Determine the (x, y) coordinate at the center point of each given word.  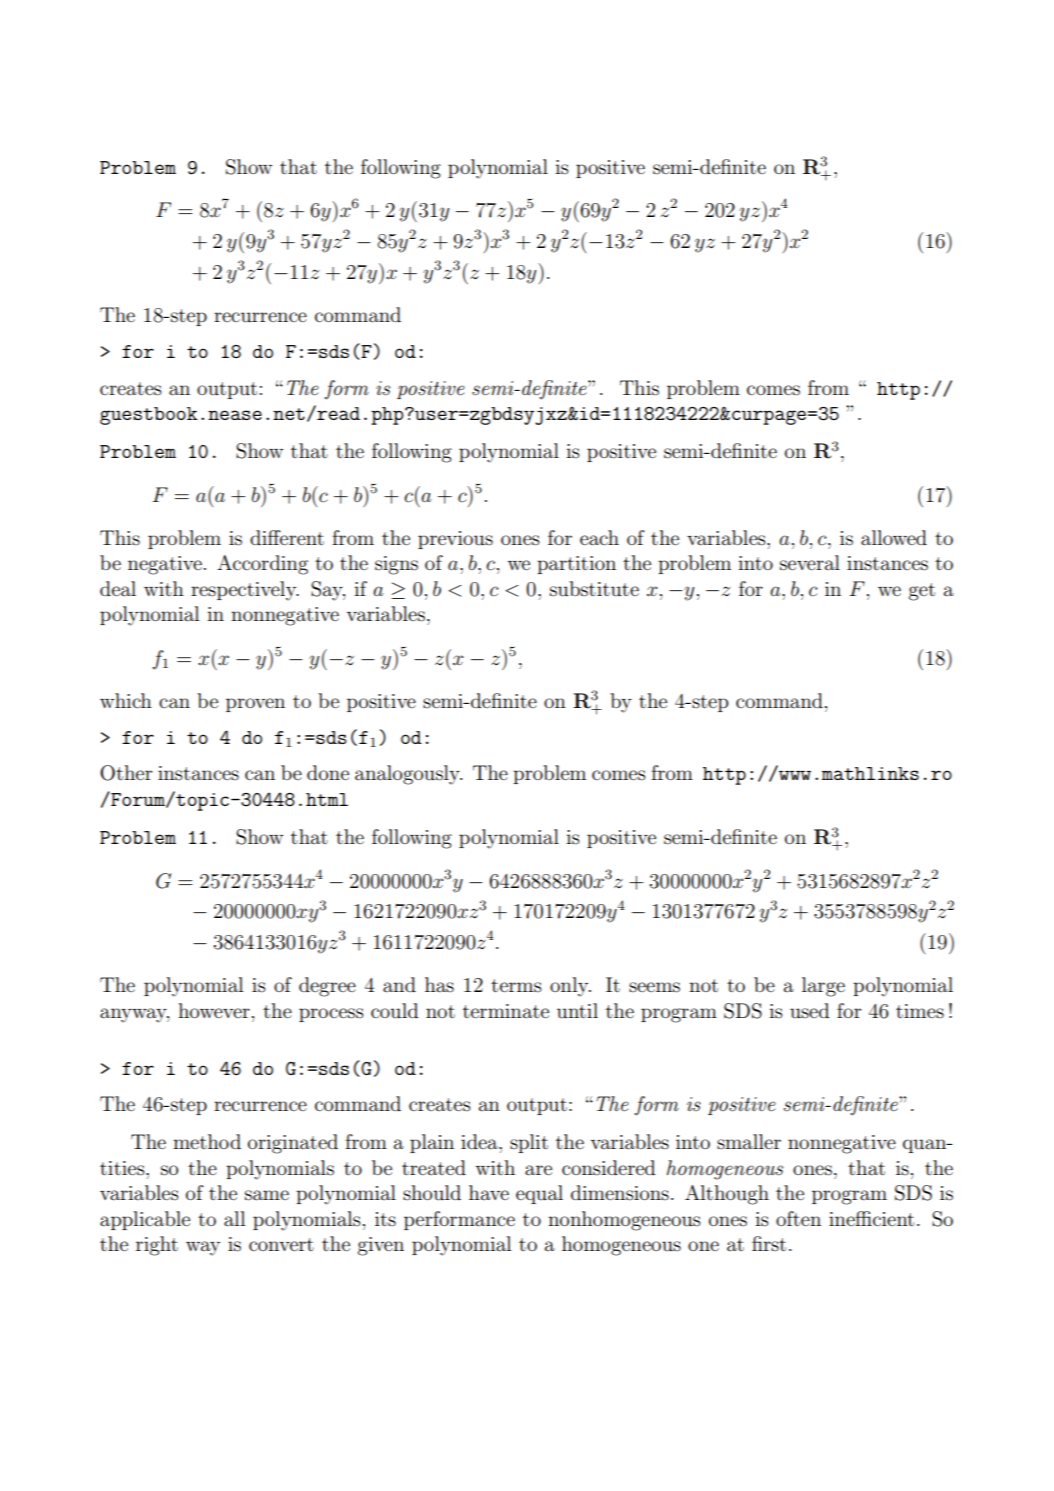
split (529, 1143)
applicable (145, 1220)
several (810, 563)
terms (516, 986)
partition (576, 565)
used (810, 1011)
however (214, 1010)
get (922, 592)
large (823, 987)
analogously (408, 775)
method (207, 1141)
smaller (749, 1142)
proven (255, 705)
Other (126, 773)
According (262, 565)
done (328, 773)
